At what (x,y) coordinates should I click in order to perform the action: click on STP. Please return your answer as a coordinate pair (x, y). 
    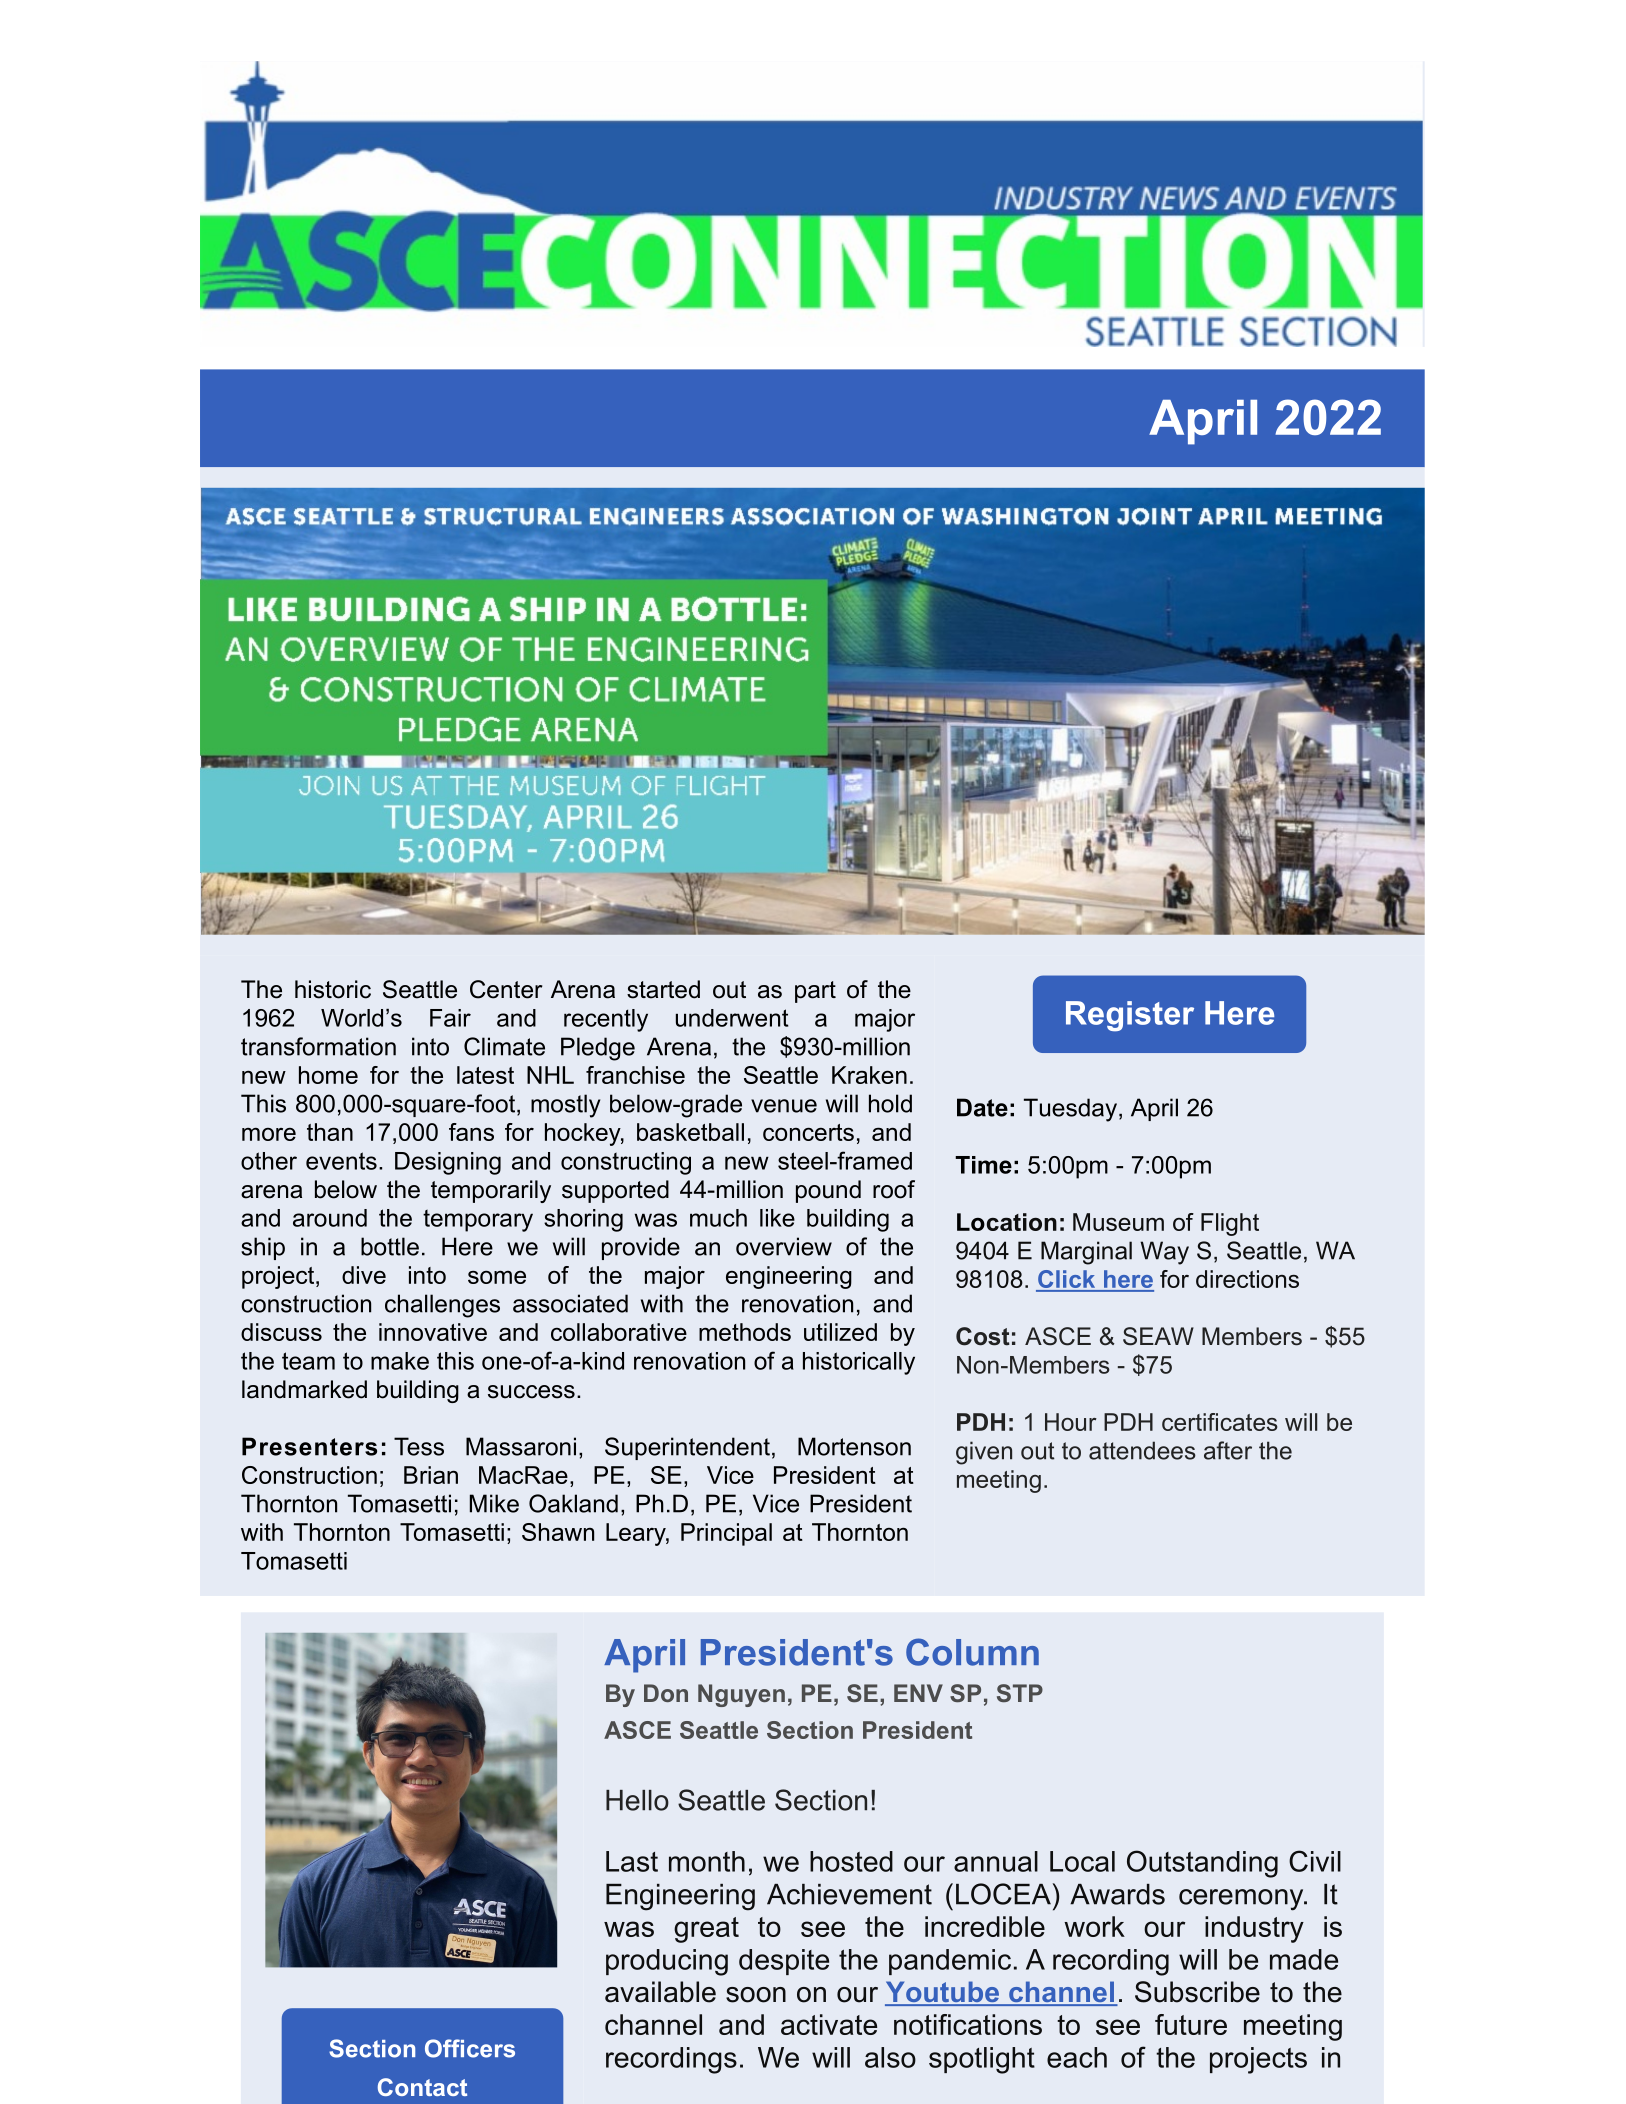
    Looking at the image, I should click on (1020, 1693).
